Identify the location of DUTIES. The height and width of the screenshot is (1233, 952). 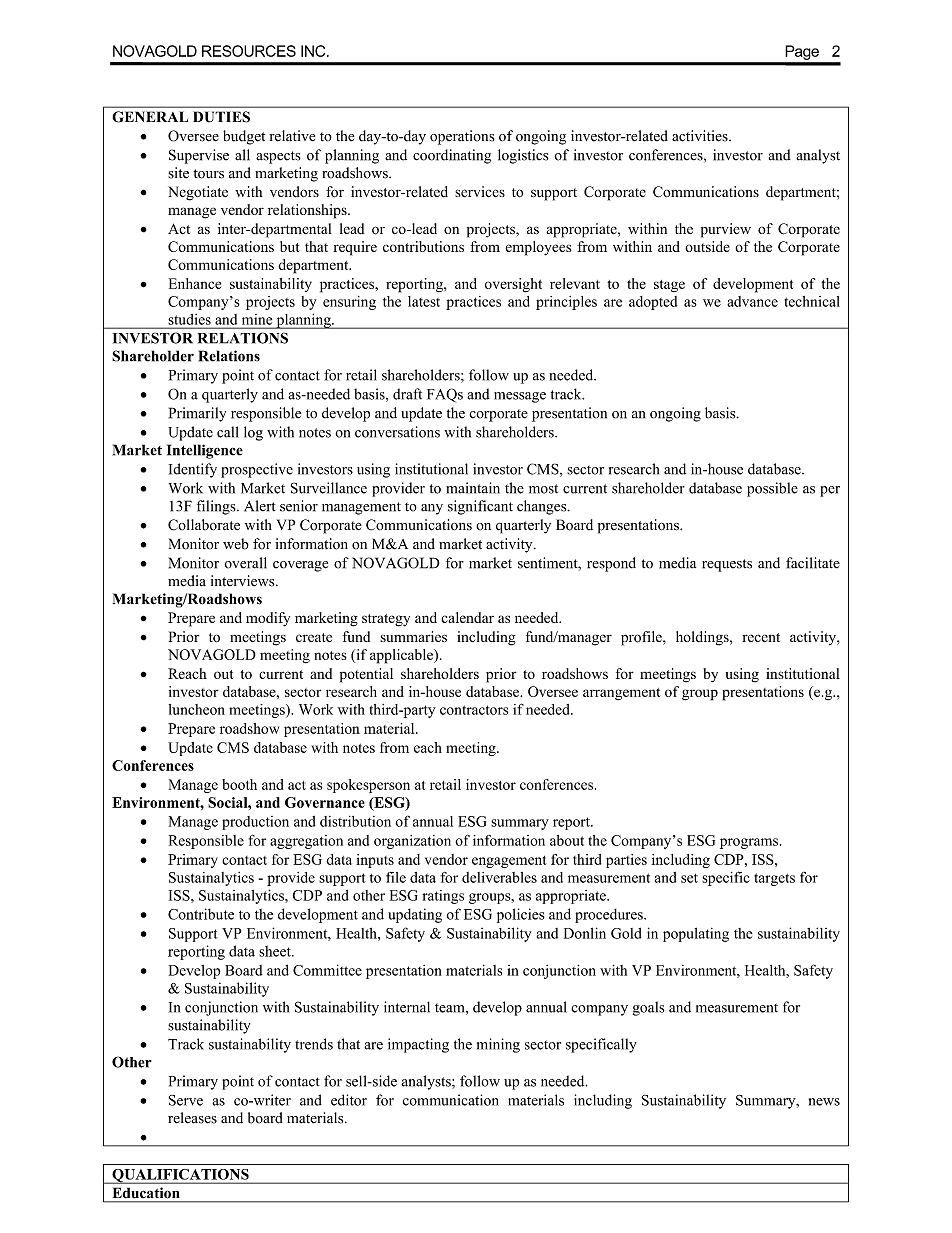
(221, 117).
